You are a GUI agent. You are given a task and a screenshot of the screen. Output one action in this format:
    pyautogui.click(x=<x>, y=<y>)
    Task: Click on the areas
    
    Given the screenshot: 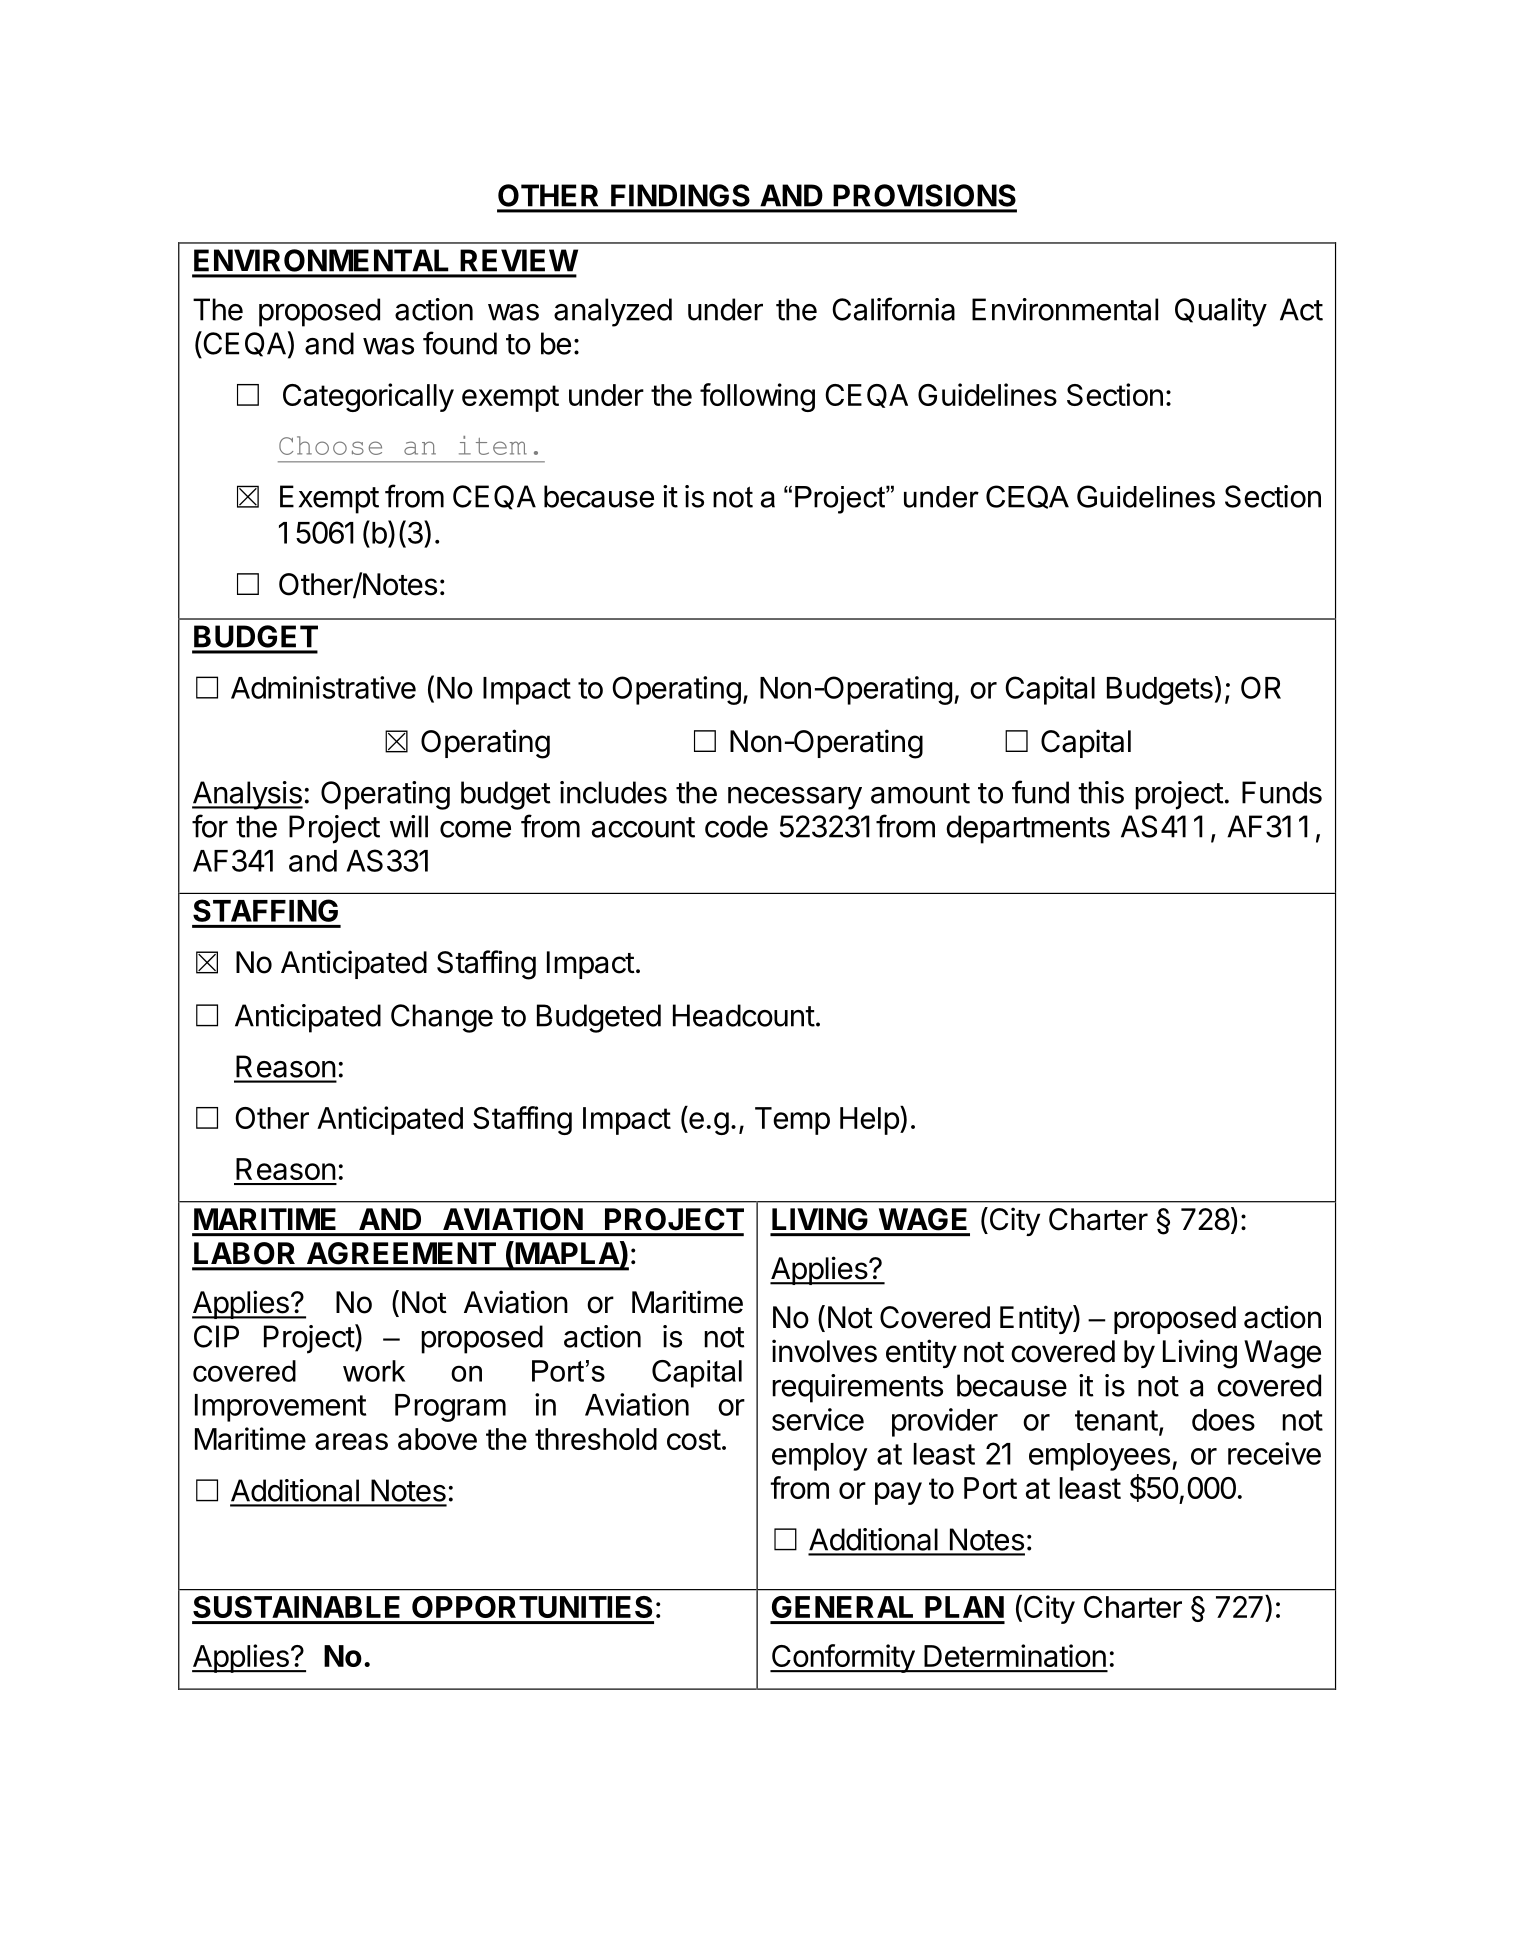 What is the action you would take?
    pyautogui.click(x=351, y=1441)
